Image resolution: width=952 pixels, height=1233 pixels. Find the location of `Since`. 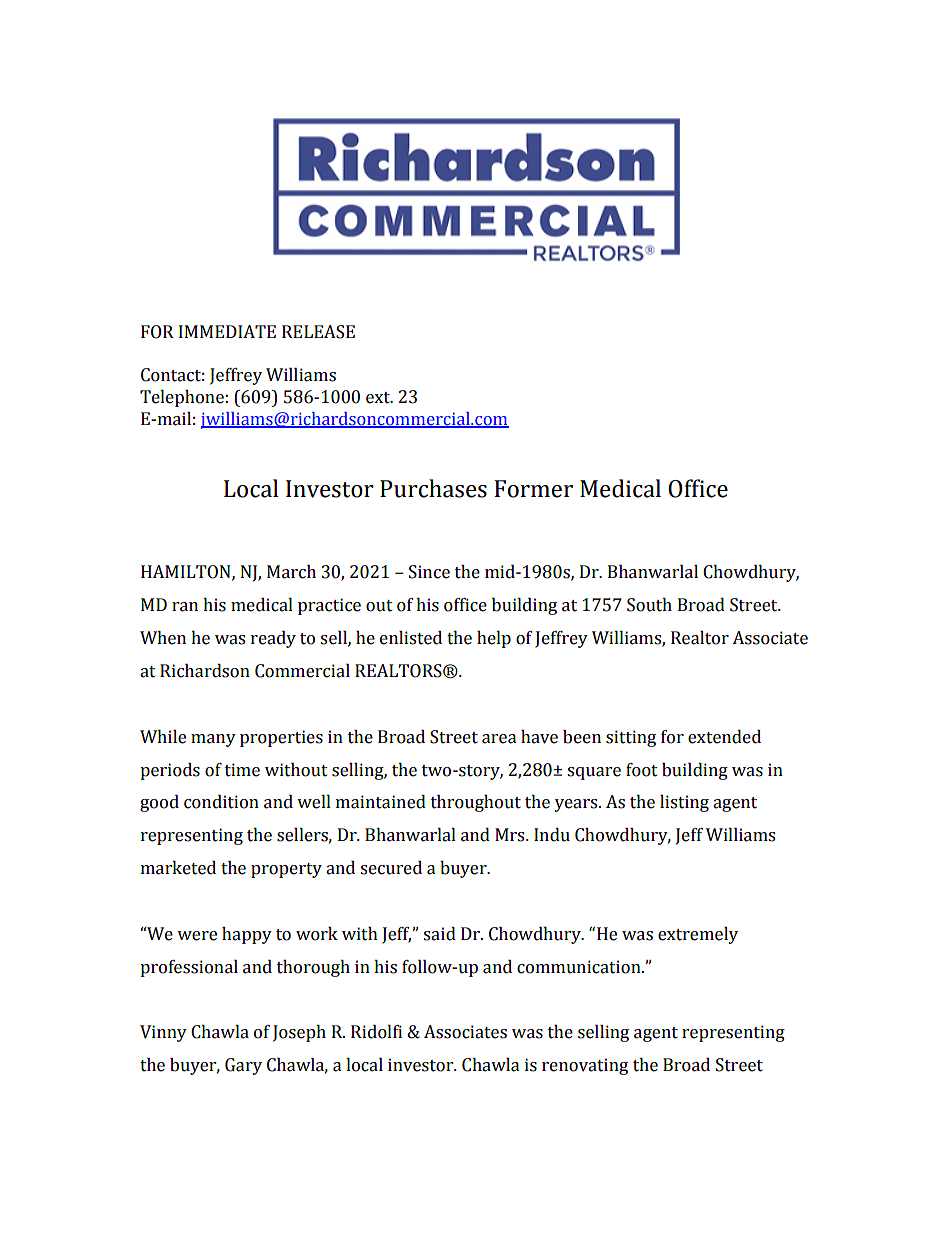

Since is located at coordinates (429, 572).
